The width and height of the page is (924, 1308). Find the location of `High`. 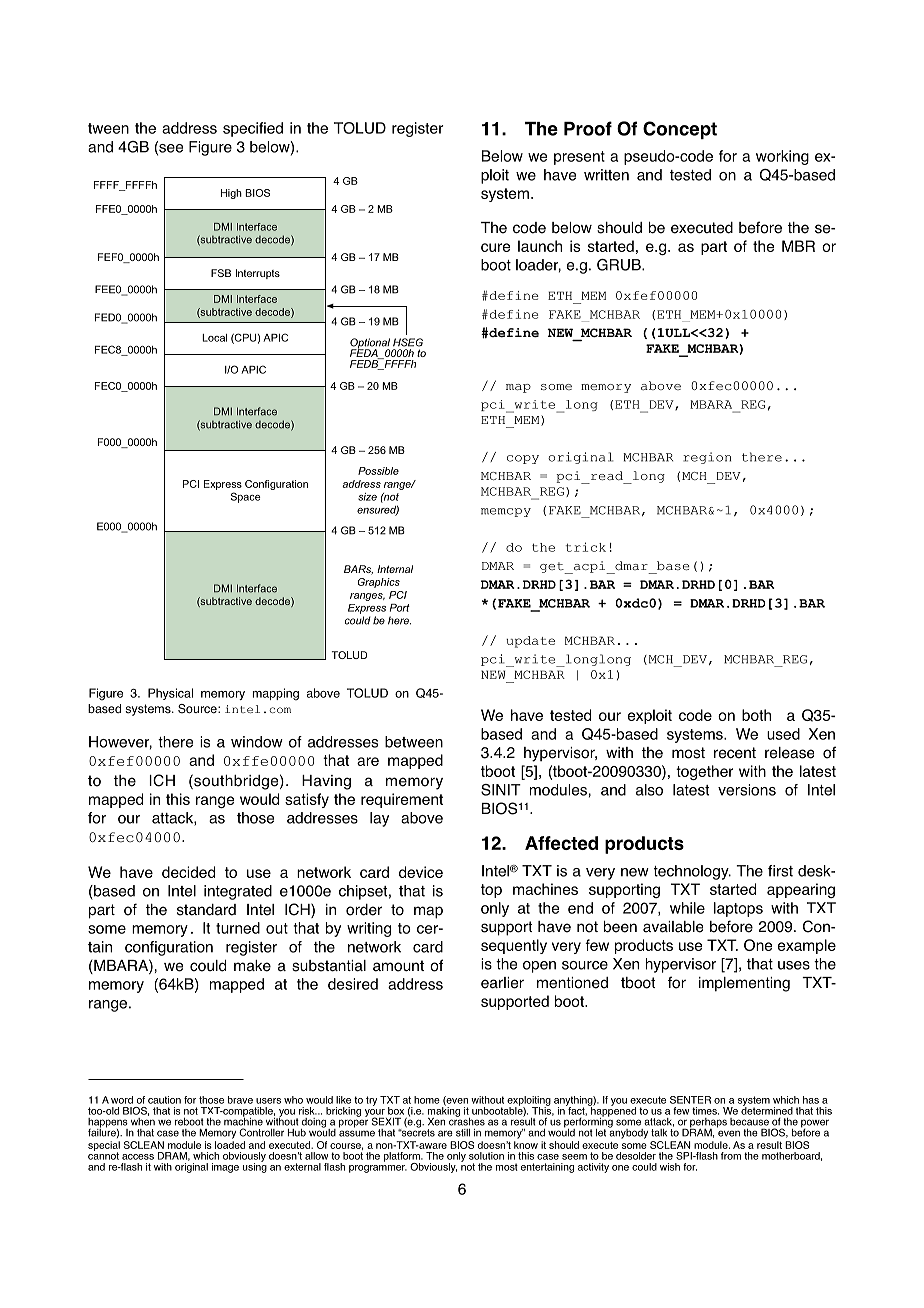

High is located at coordinates (231, 194).
